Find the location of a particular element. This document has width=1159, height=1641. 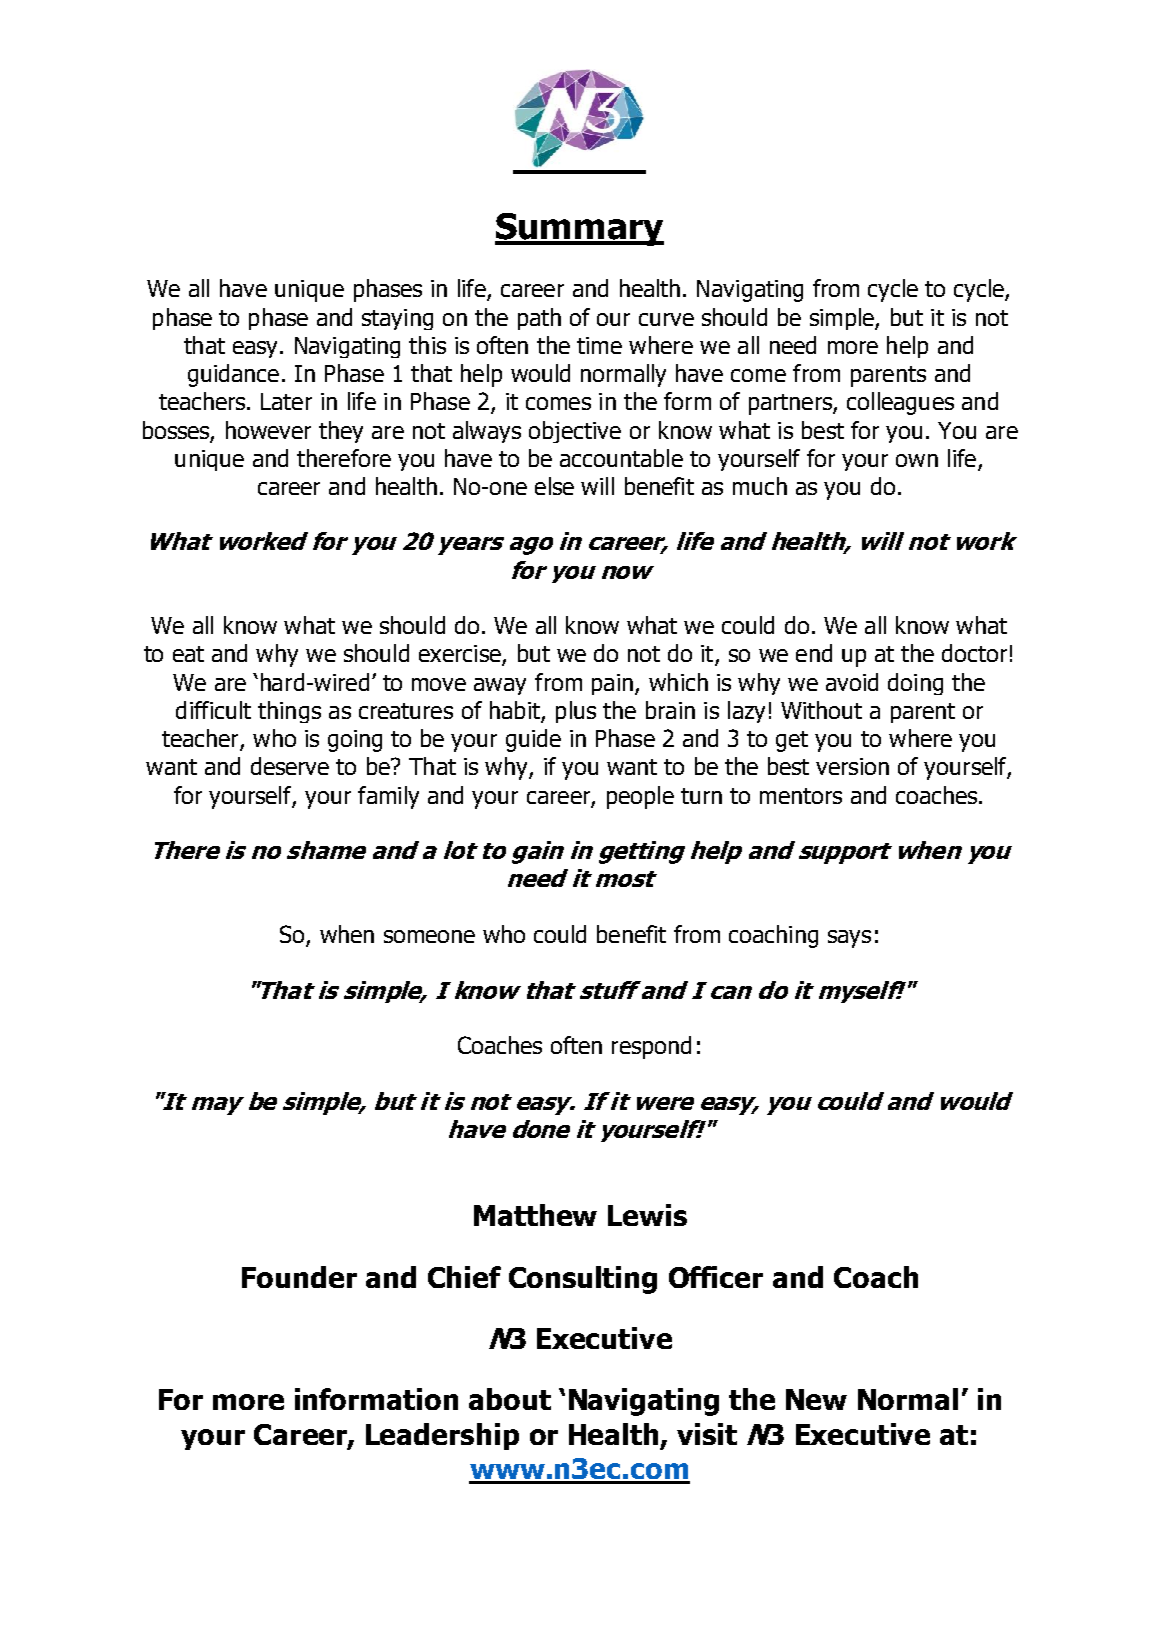

Summary is located at coordinates (579, 229).
